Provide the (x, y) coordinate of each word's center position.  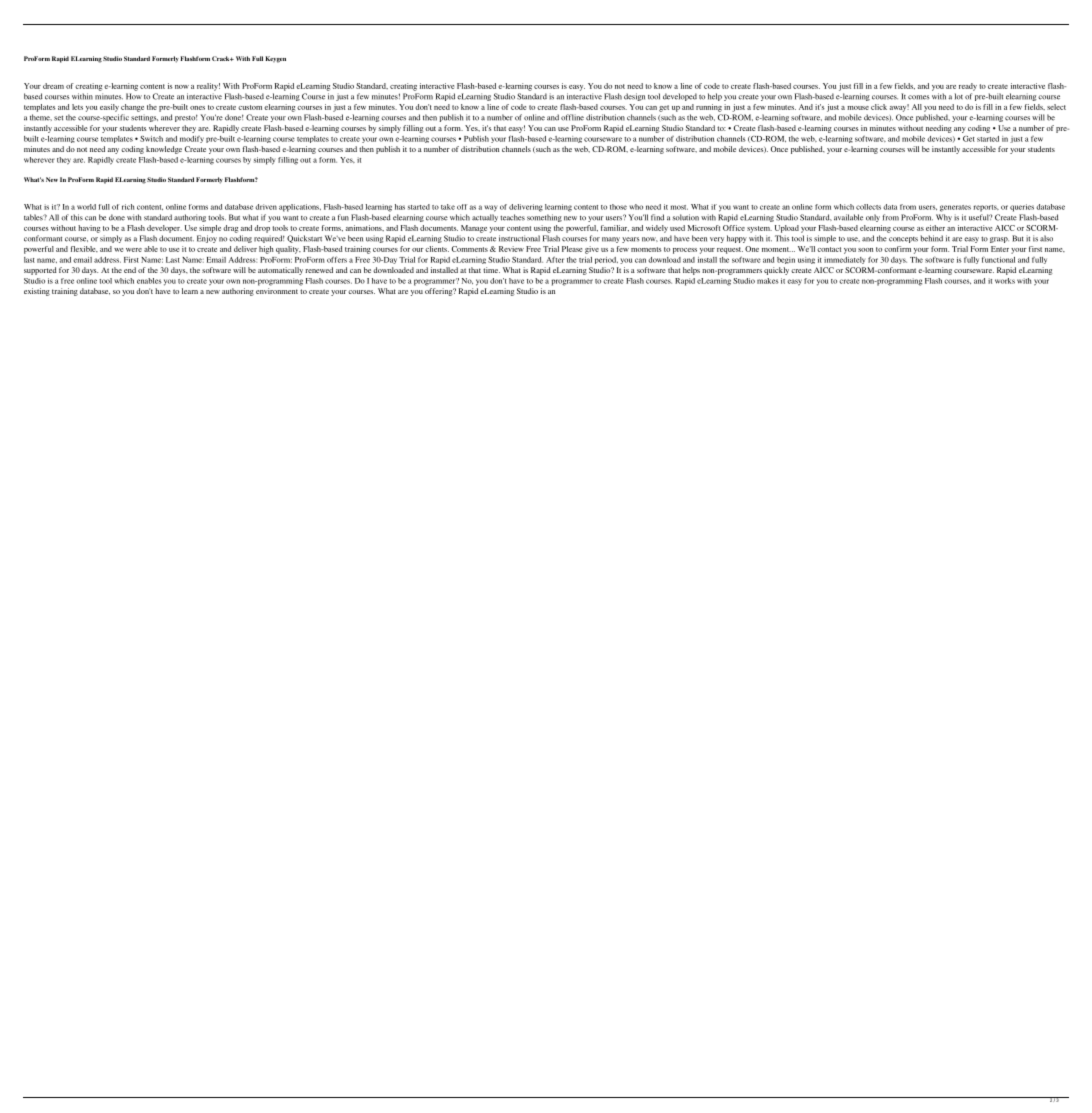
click (879, 107)
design (634, 97)
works (1005, 281)
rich (128, 207)
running (709, 108)
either (935, 228)
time (491, 270)
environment (277, 291)
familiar (615, 228)
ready (968, 87)
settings (144, 118)
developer (164, 229)
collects (868, 207)
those (618, 207)
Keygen (275, 59)
